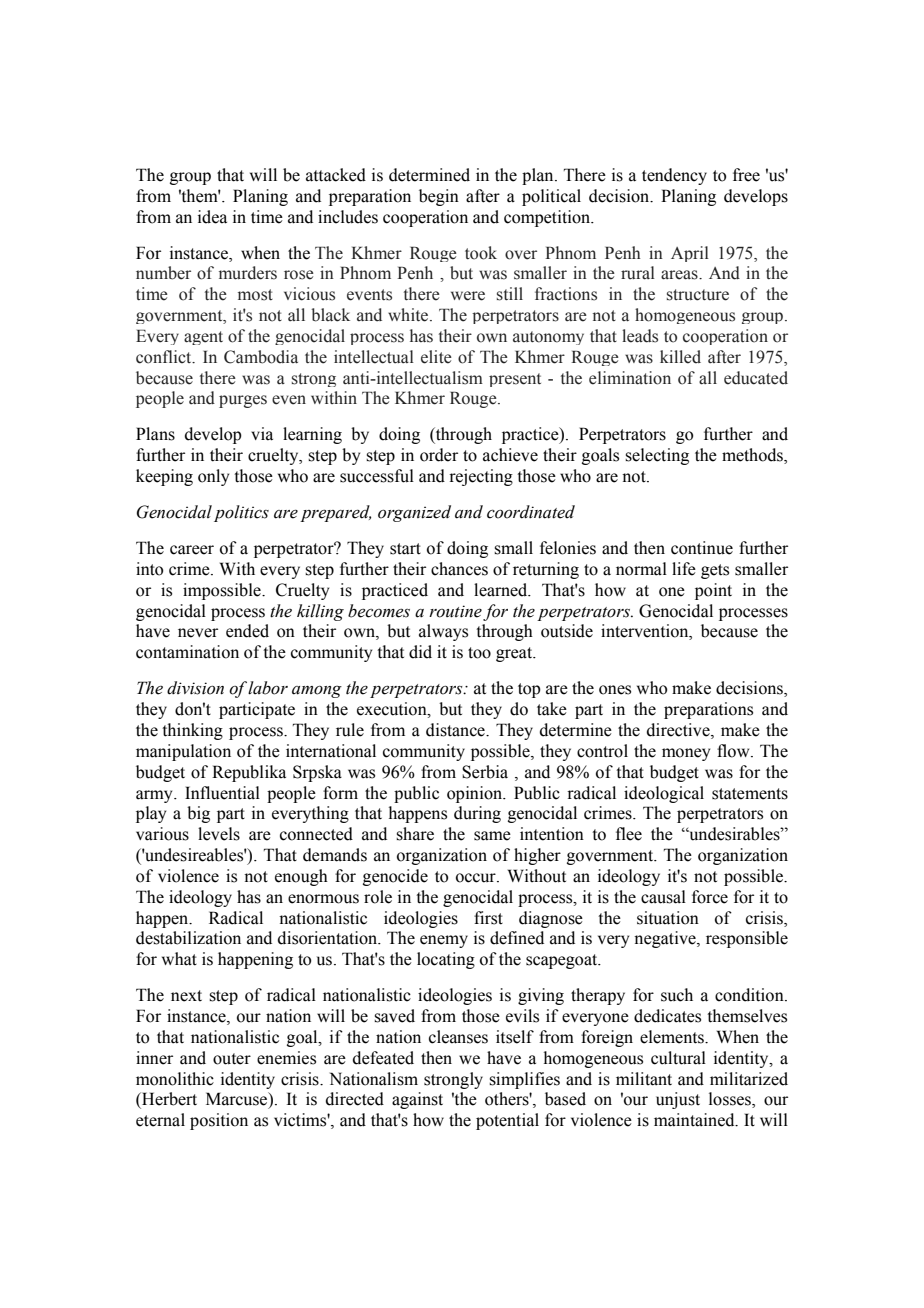 The width and height of the document is (924, 1308). I want to click on purges, so click(243, 401).
